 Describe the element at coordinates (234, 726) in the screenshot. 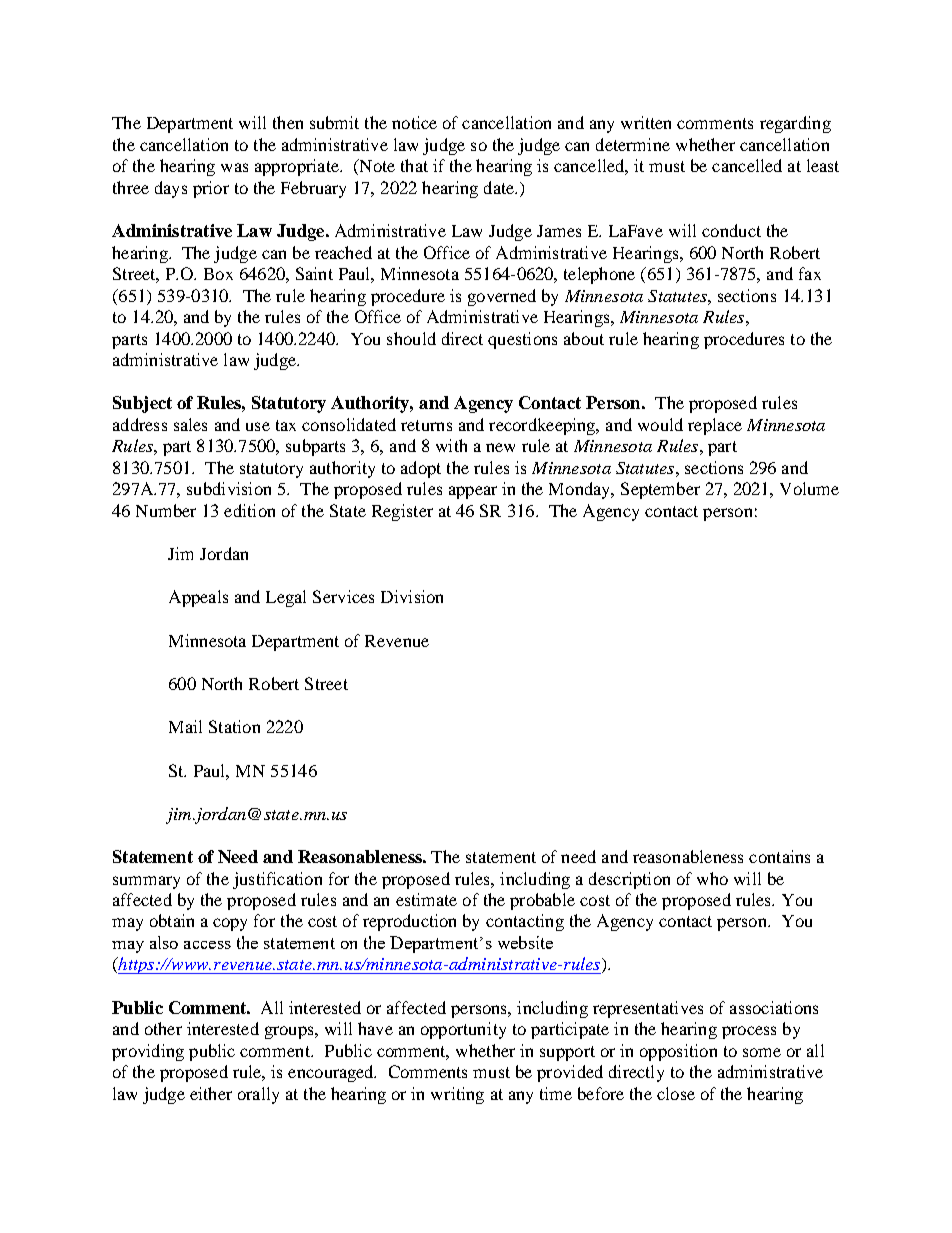

I see `Station` at that location.
